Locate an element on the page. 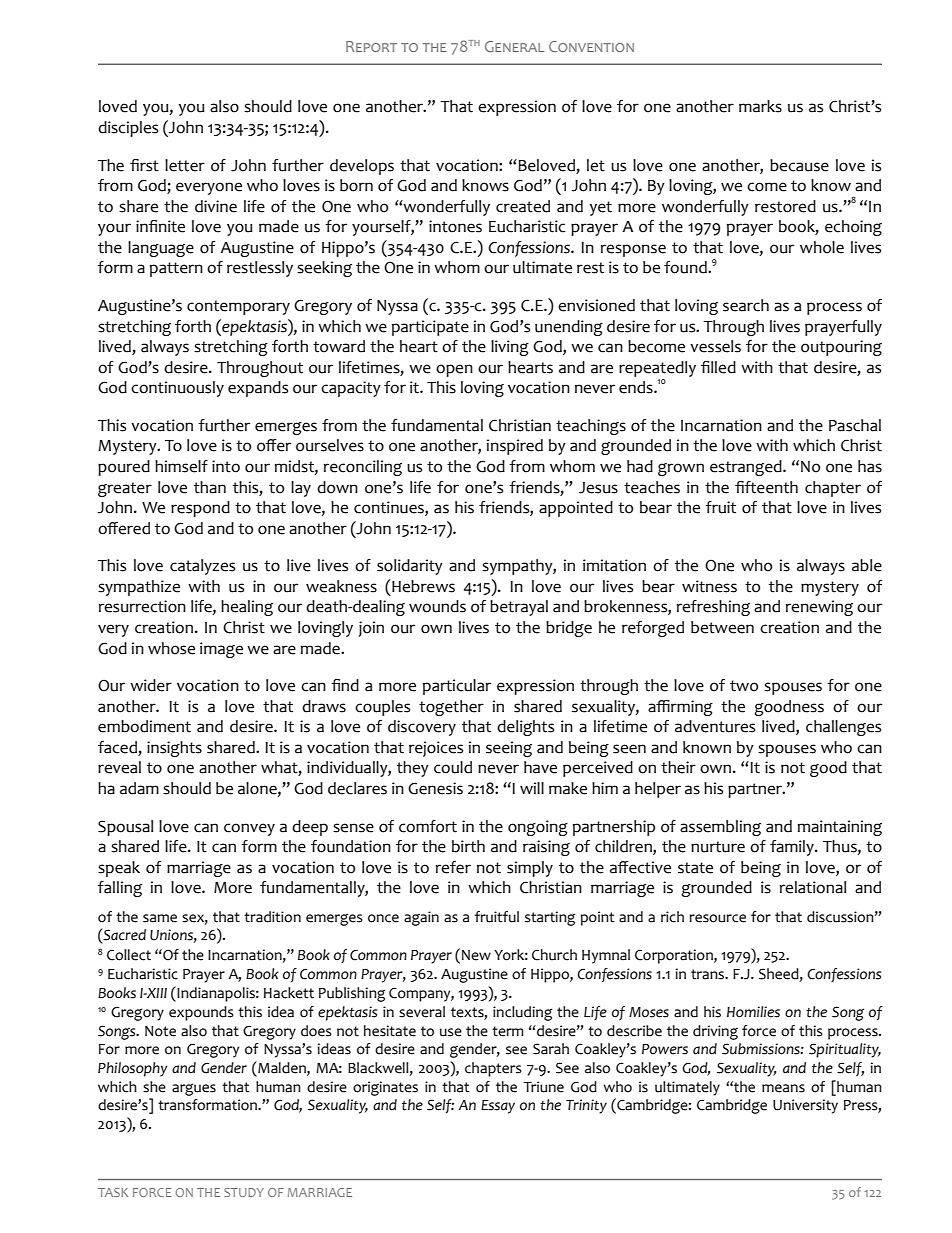  outpouring is located at coordinates (841, 348).
